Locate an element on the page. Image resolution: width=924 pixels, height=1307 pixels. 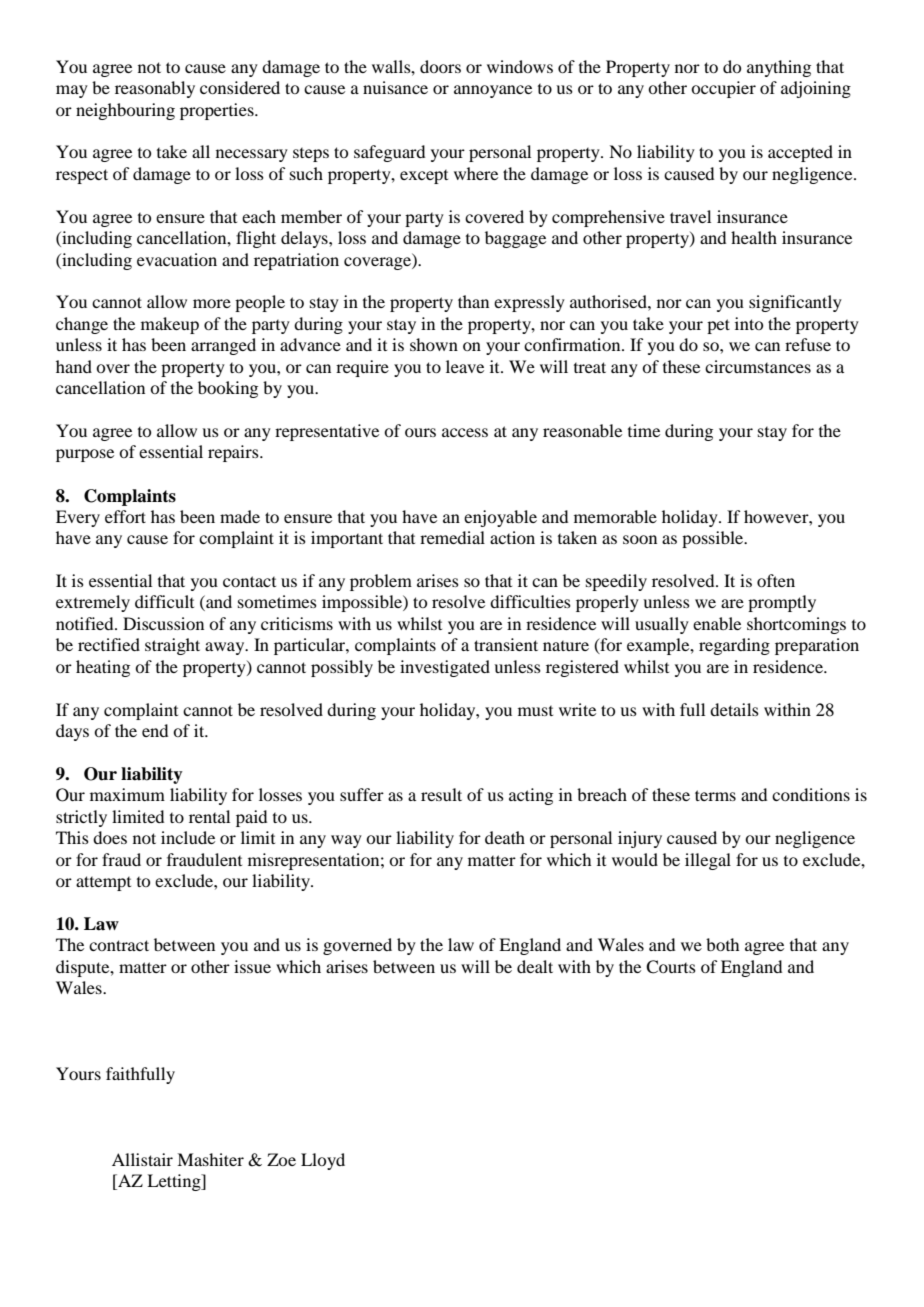
result is located at coordinates (441, 794).
